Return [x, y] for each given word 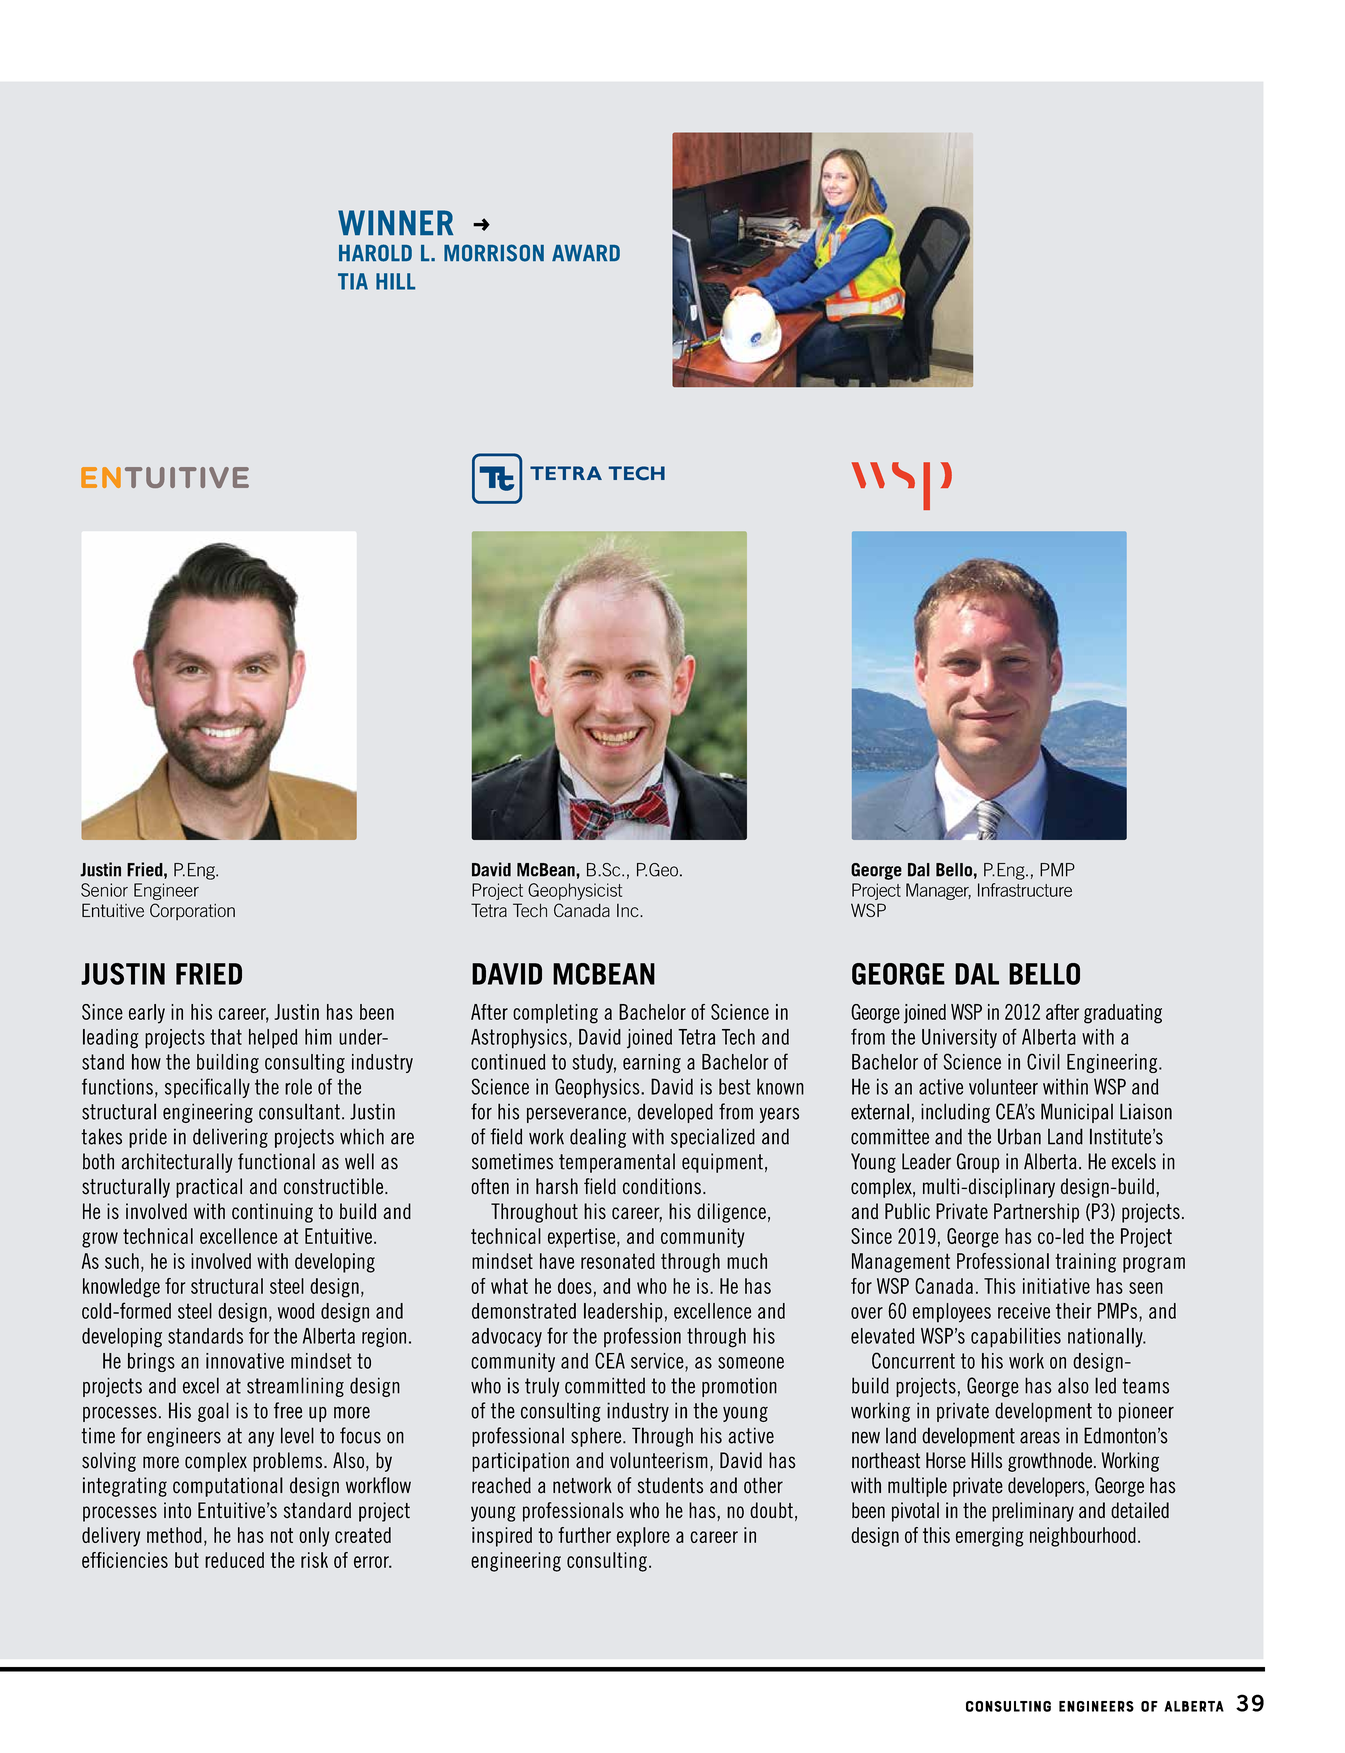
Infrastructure [1025, 890]
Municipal [1077, 1113]
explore [643, 1537]
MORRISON [494, 253]
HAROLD [375, 253]
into [177, 1510]
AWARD [586, 253]
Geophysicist [575, 891]
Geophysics [598, 1088]
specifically [207, 1088]
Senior [104, 890]
